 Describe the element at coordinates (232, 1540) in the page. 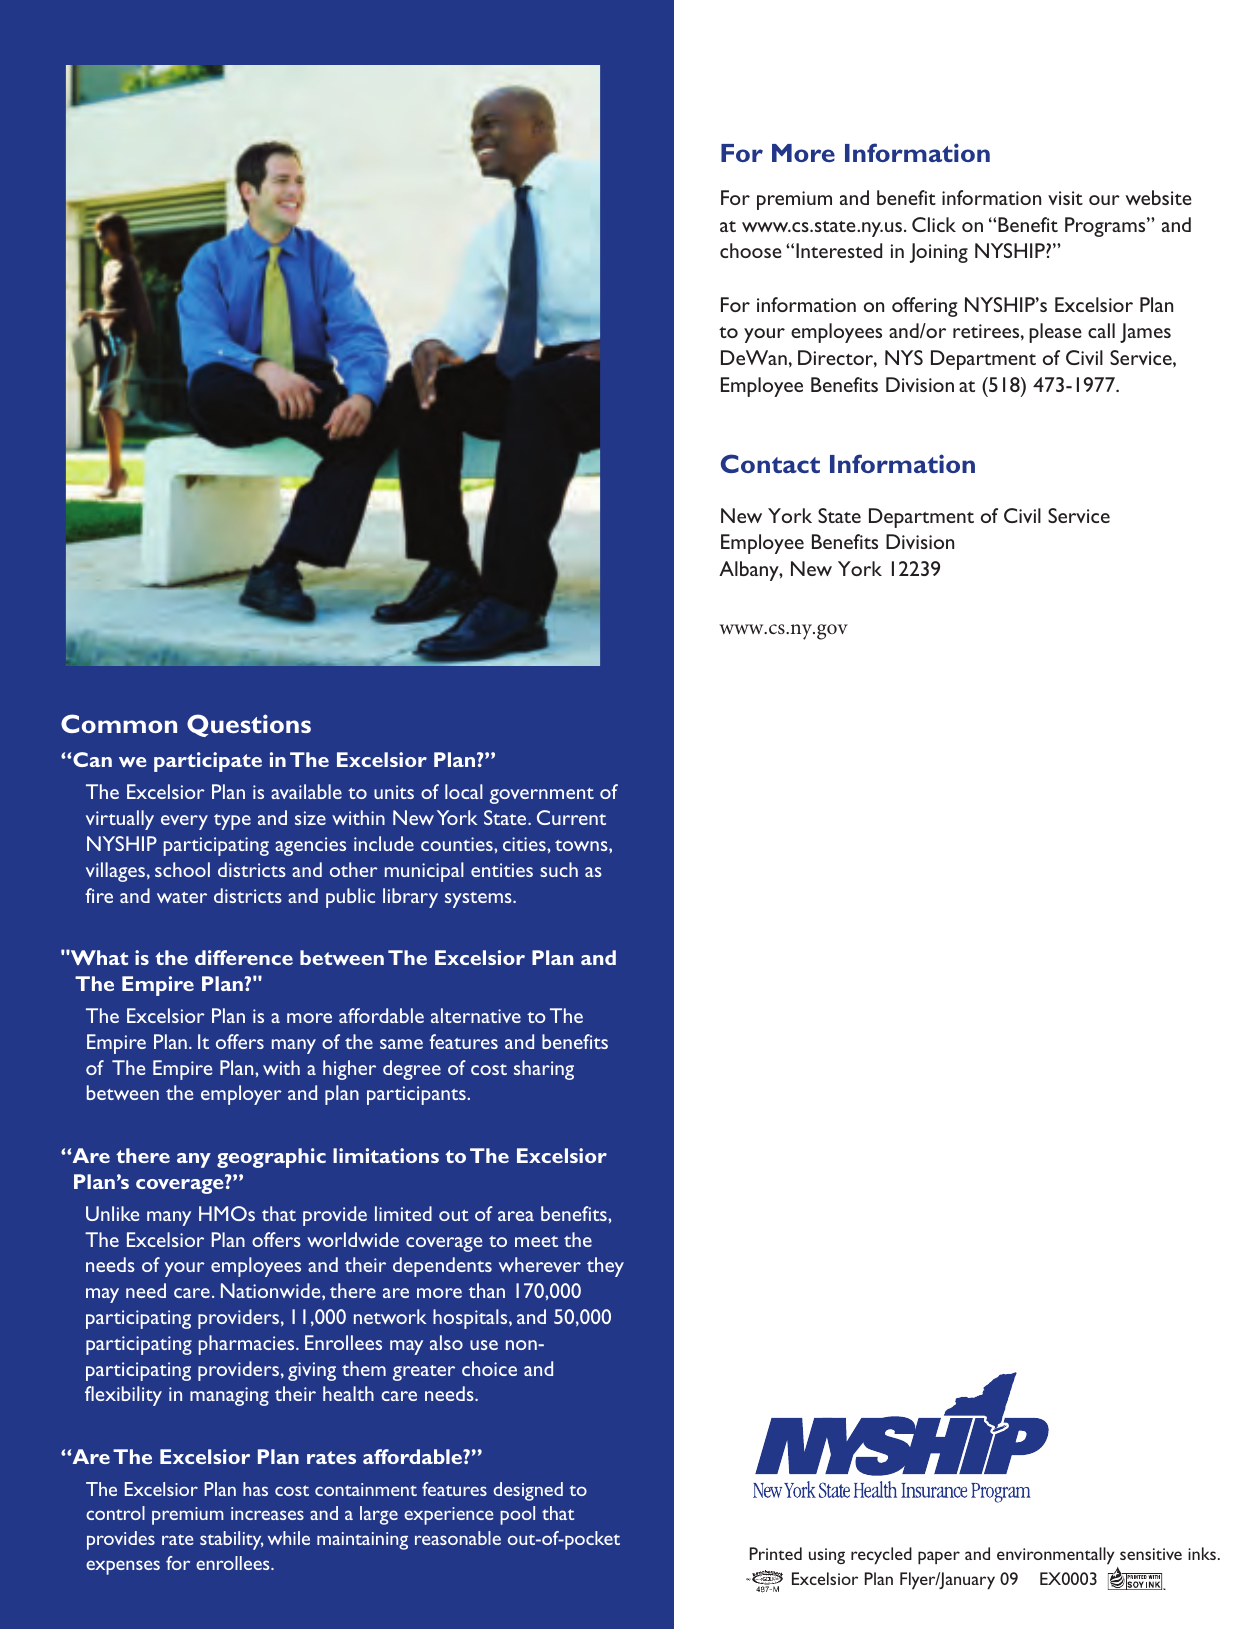

I see `stability` at that location.
